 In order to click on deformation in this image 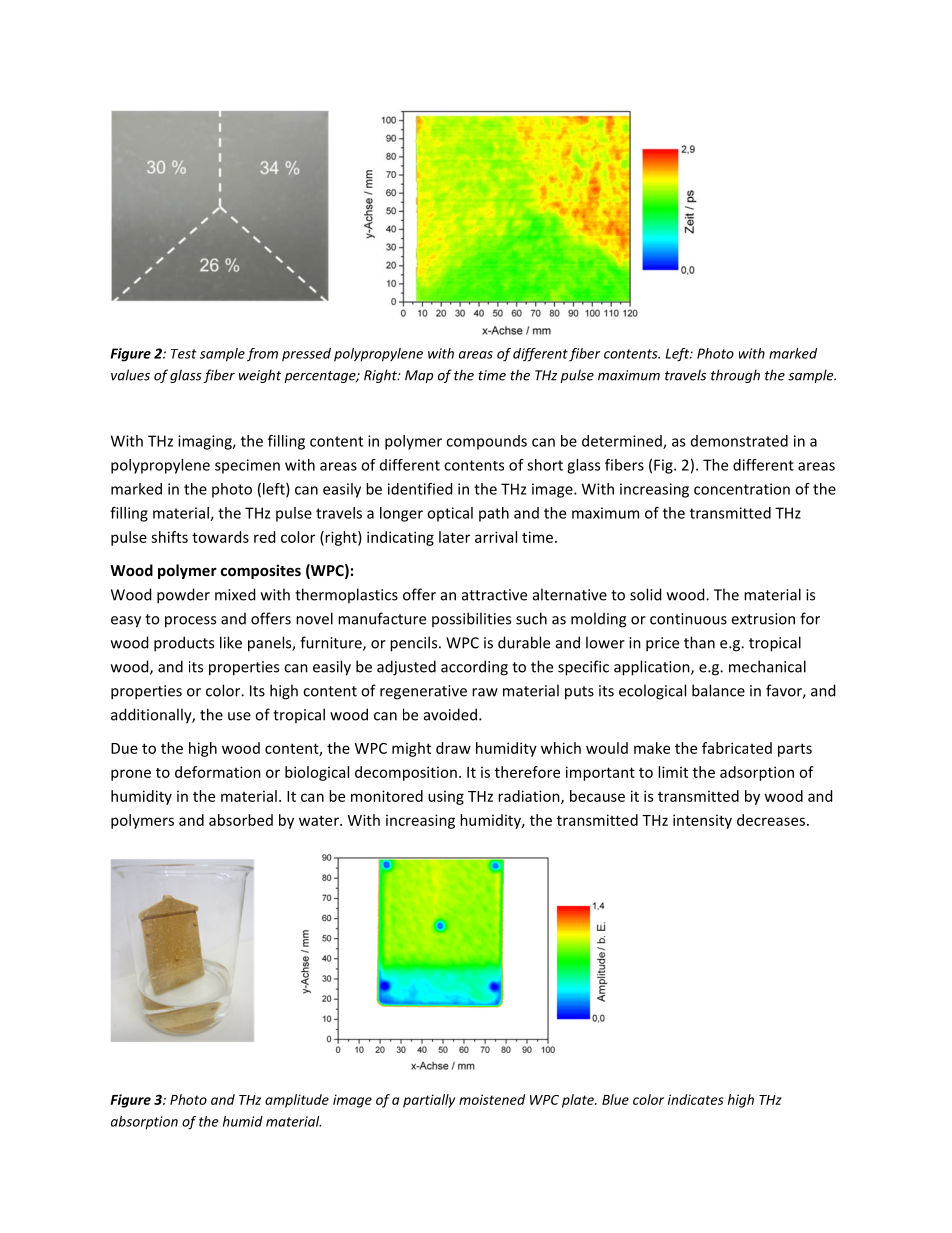, I will do `click(218, 772)`.
